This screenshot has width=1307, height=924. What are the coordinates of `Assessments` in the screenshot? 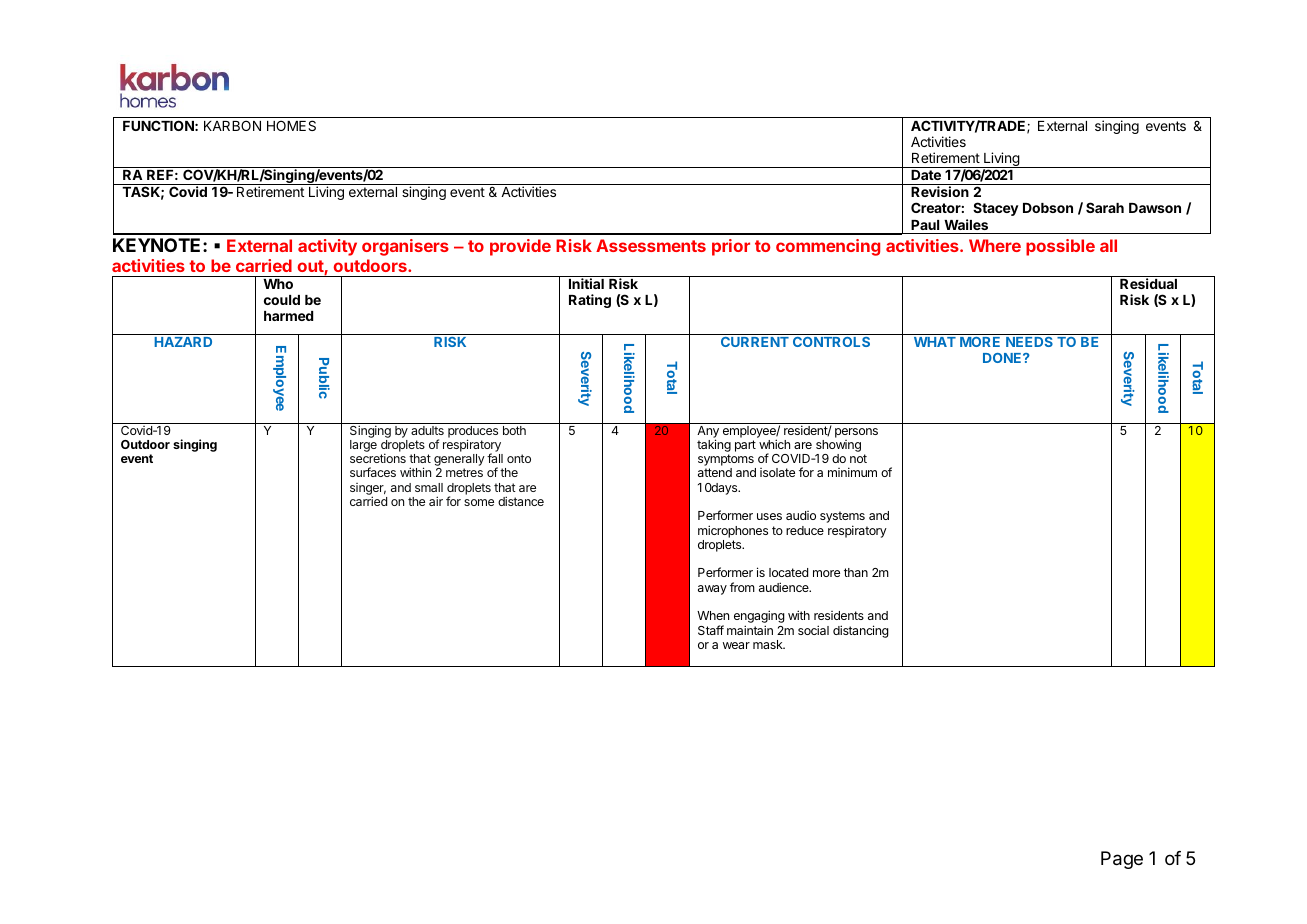 It's located at (651, 245).
